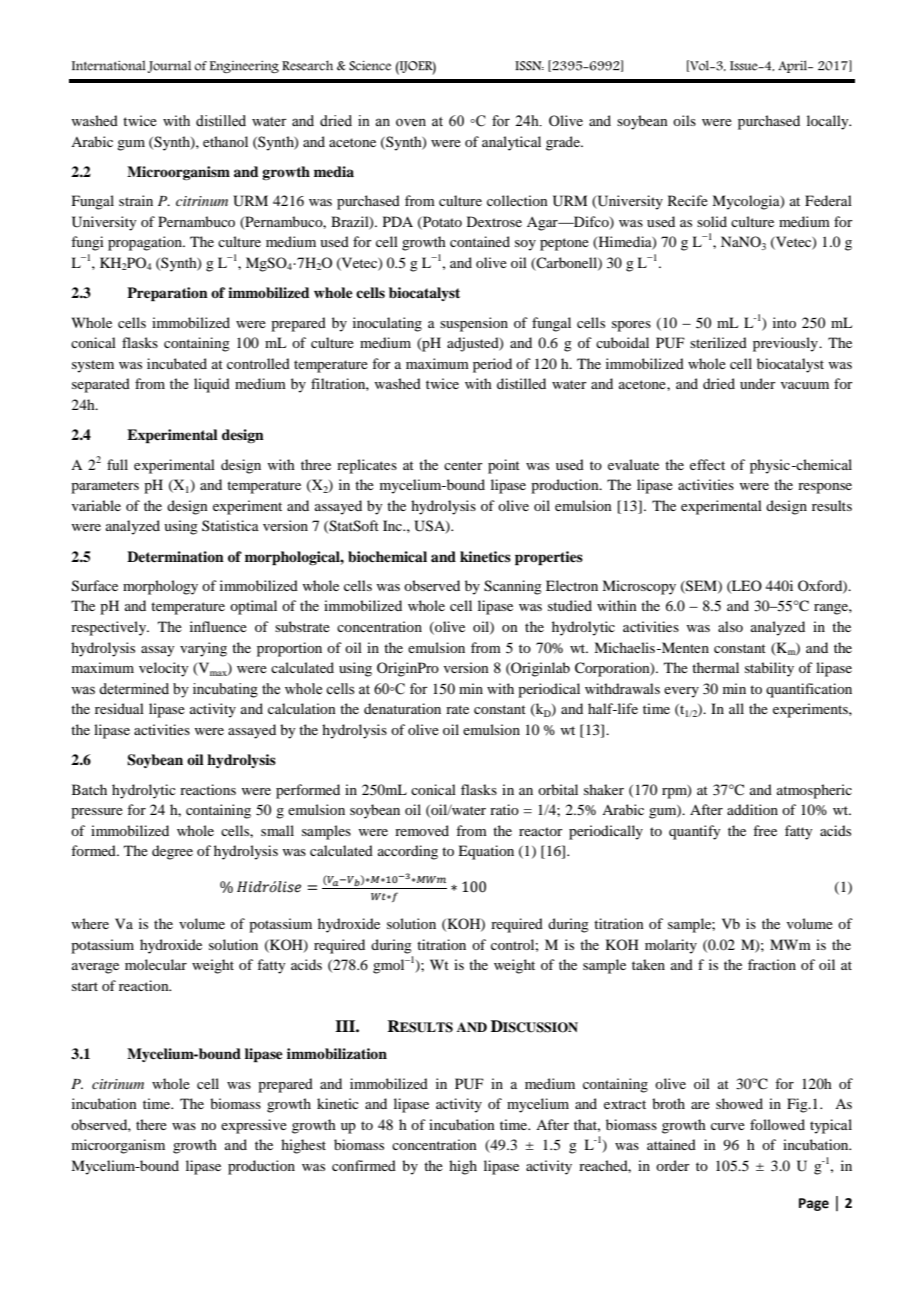 This screenshot has height=1308, width=924. I want to click on oils, so click(684, 120).
